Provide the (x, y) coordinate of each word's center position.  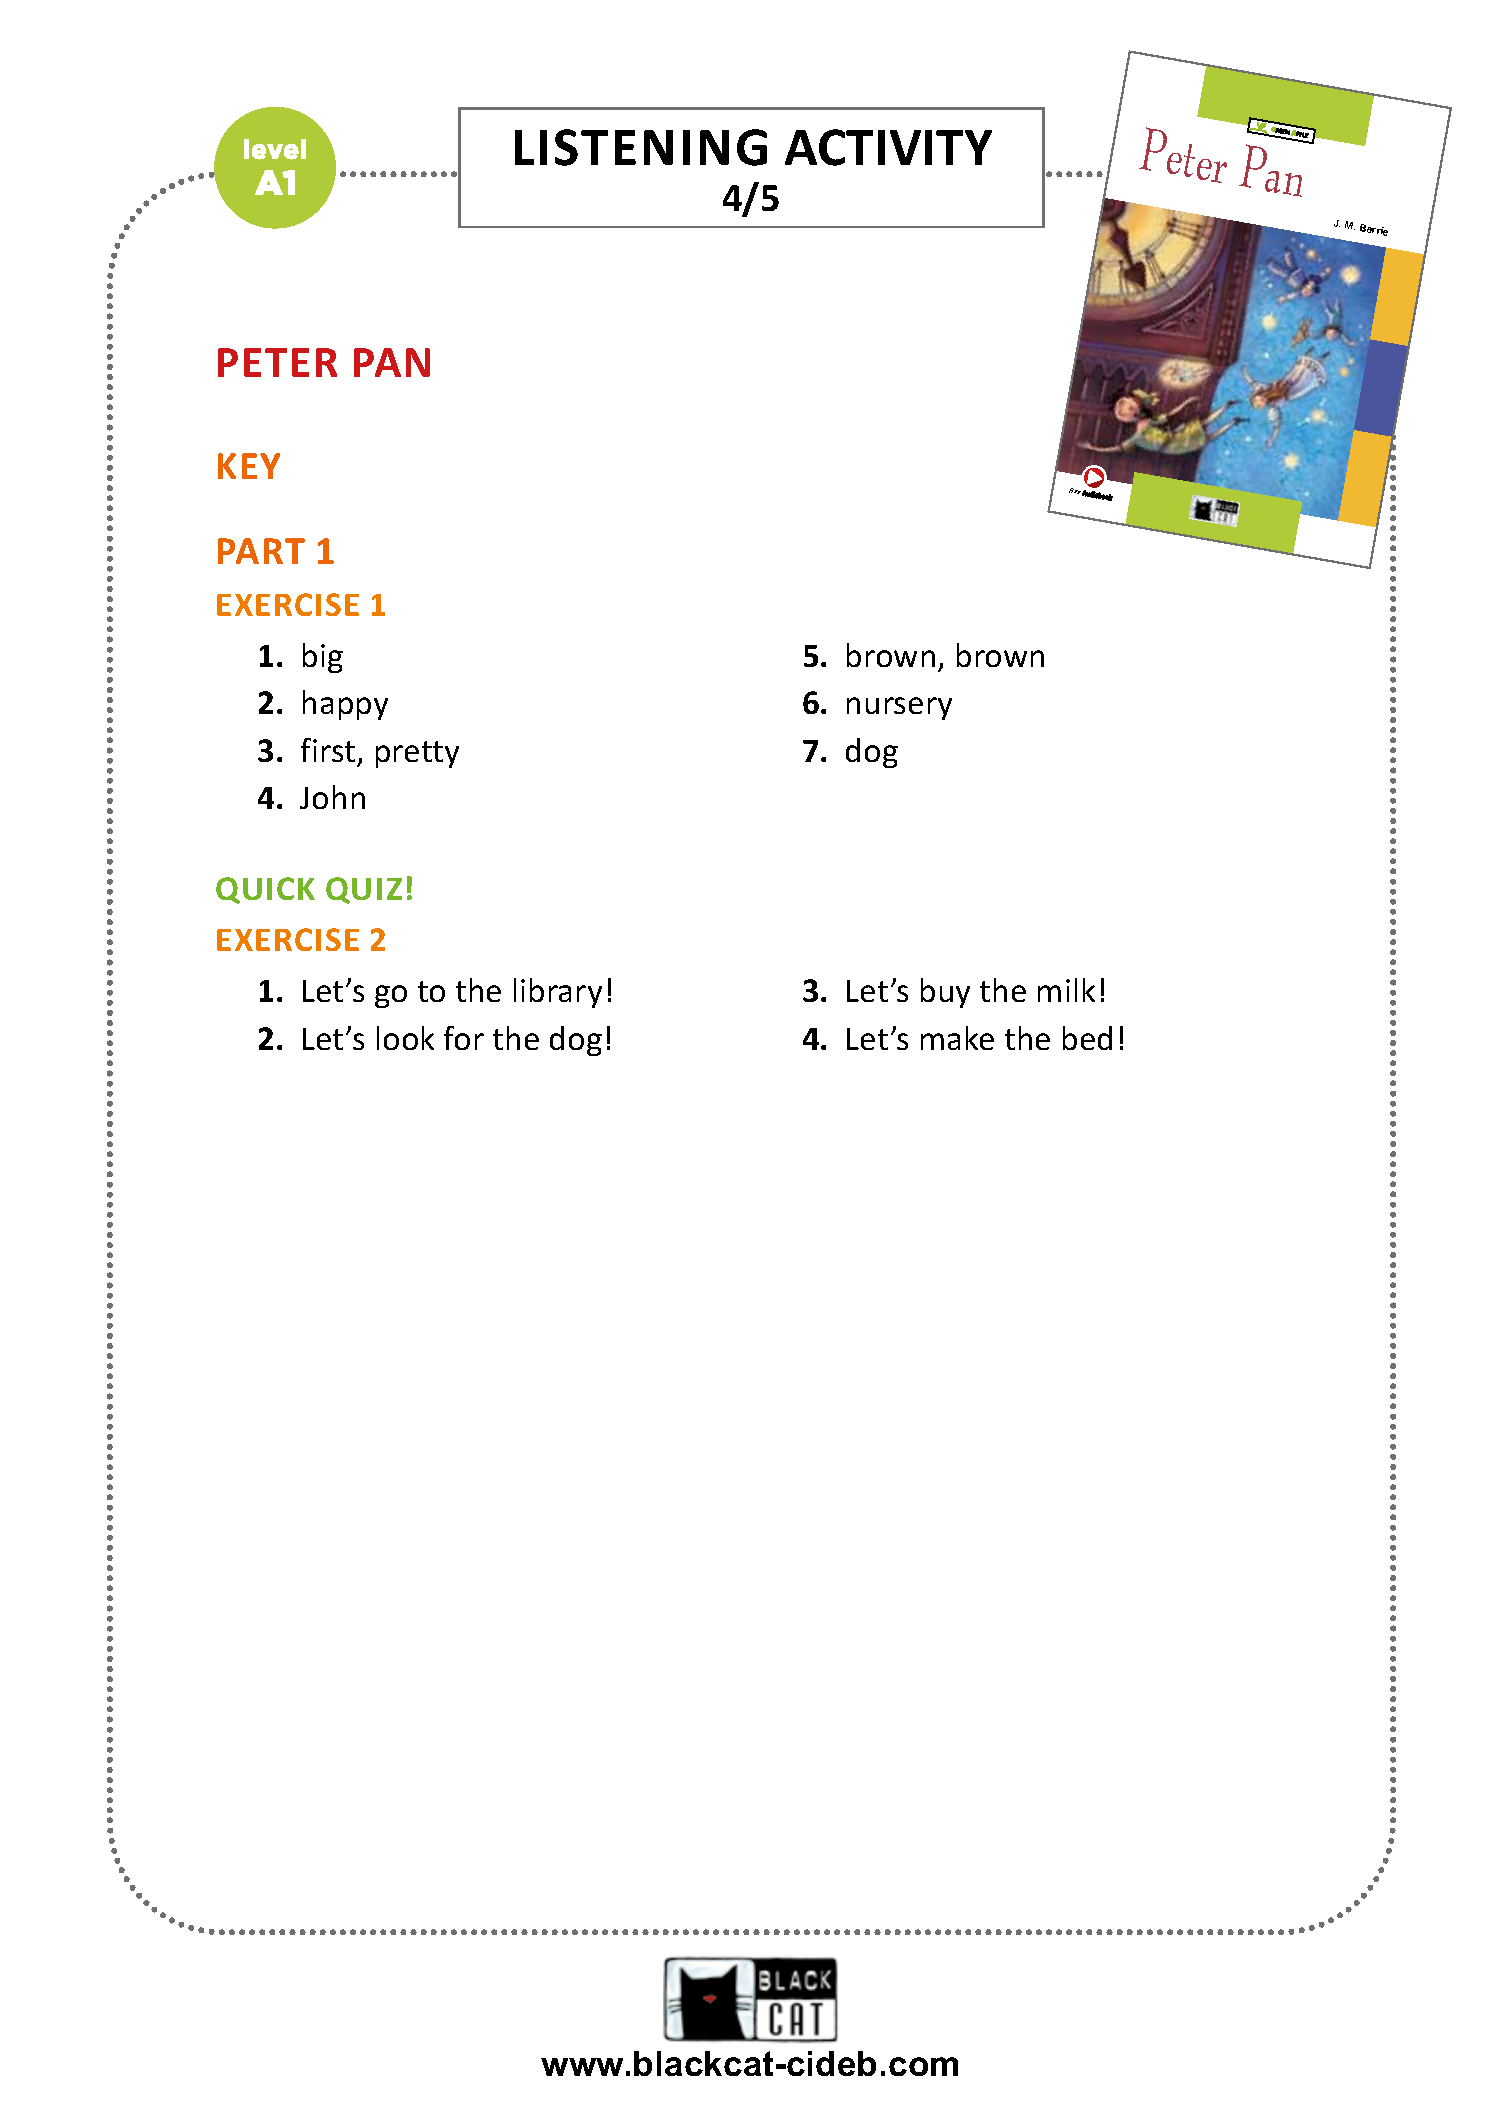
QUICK (265, 890)
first (328, 750)
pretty (417, 754)
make (957, 1038)
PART (261, 551)
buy (945, 993)
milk (1066, 990)
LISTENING (641, 147)
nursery (899, 708)
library (558, 993)
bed (1087, 1038)
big (323, 658)
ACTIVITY (888, 147)
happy (345, 705)
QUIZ (364, 890)
